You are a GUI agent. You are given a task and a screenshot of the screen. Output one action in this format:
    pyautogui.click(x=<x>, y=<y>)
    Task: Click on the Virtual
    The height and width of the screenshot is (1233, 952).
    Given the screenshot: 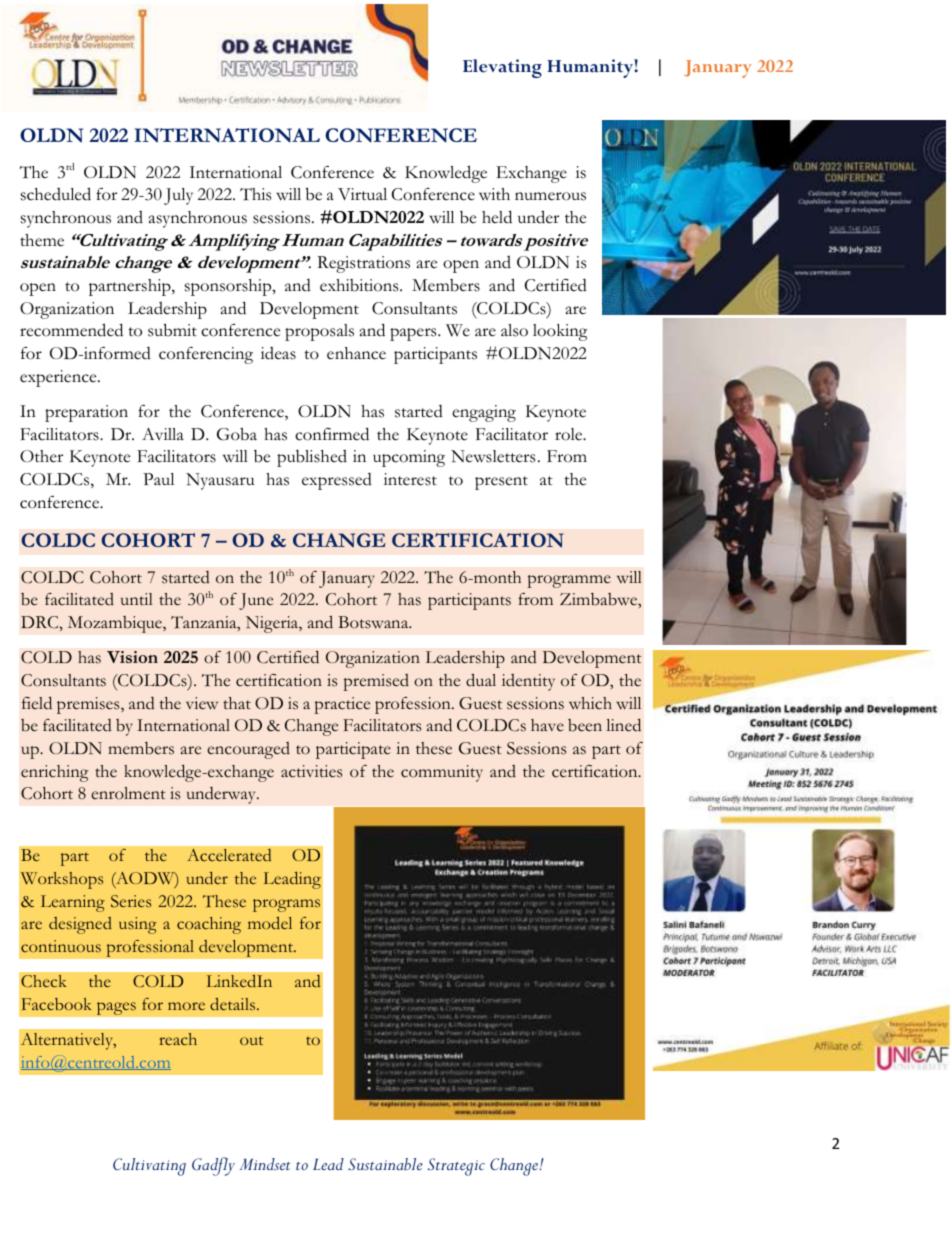 What is the action you would take?
    pyautogui.click(x=362, y=194)
